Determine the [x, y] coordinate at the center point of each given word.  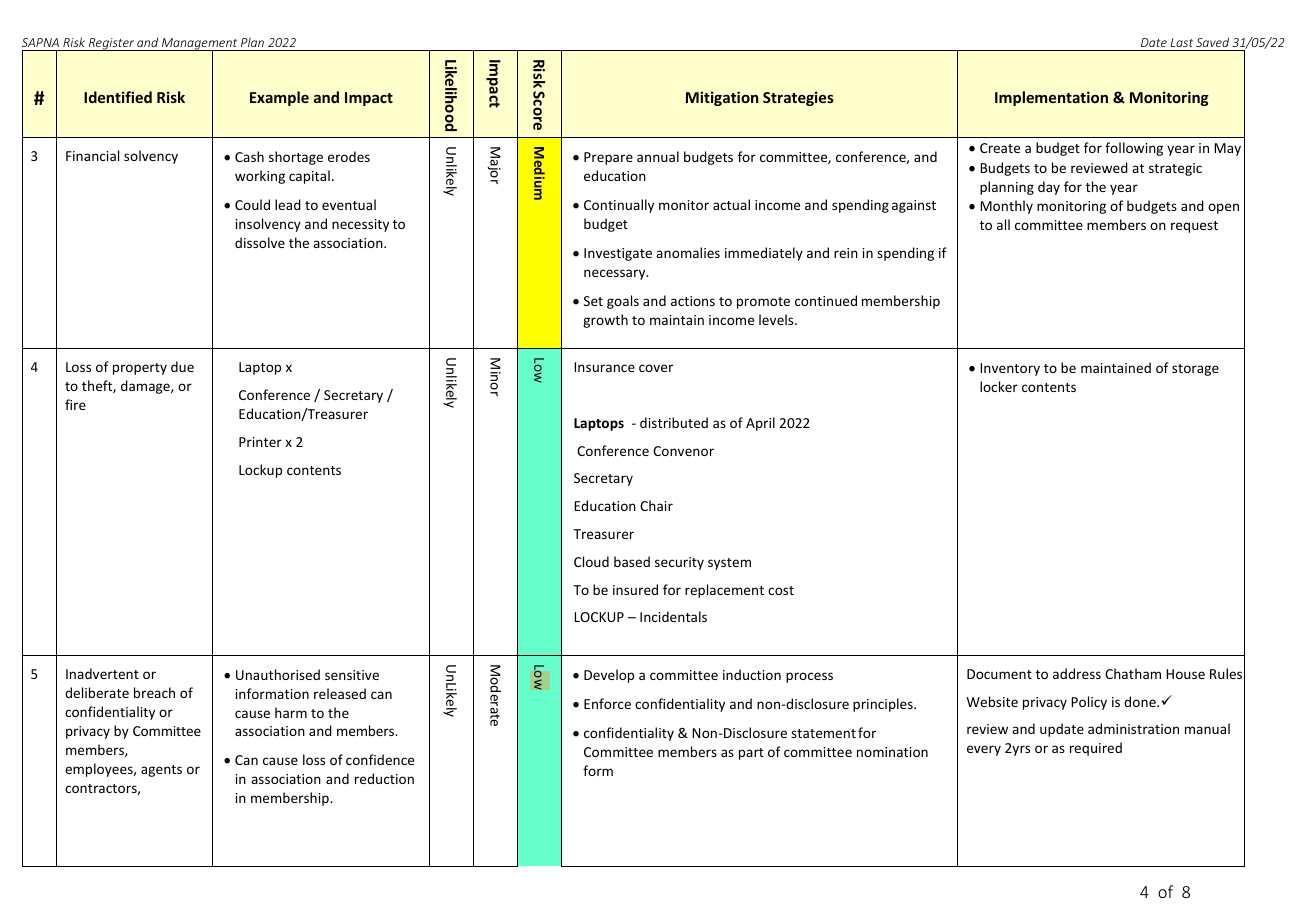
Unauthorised [278, 674]
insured [635, 589]
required [1096, 749]
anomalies [688, 252]
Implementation [1051, 98]
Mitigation [722, 98]
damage [146, 387]
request [1194, 227]
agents [161, 771]
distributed [674, 422]
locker [999, 386]
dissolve [260, 242]
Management [200, 45]
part [751, 754]
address [1077, 673]
